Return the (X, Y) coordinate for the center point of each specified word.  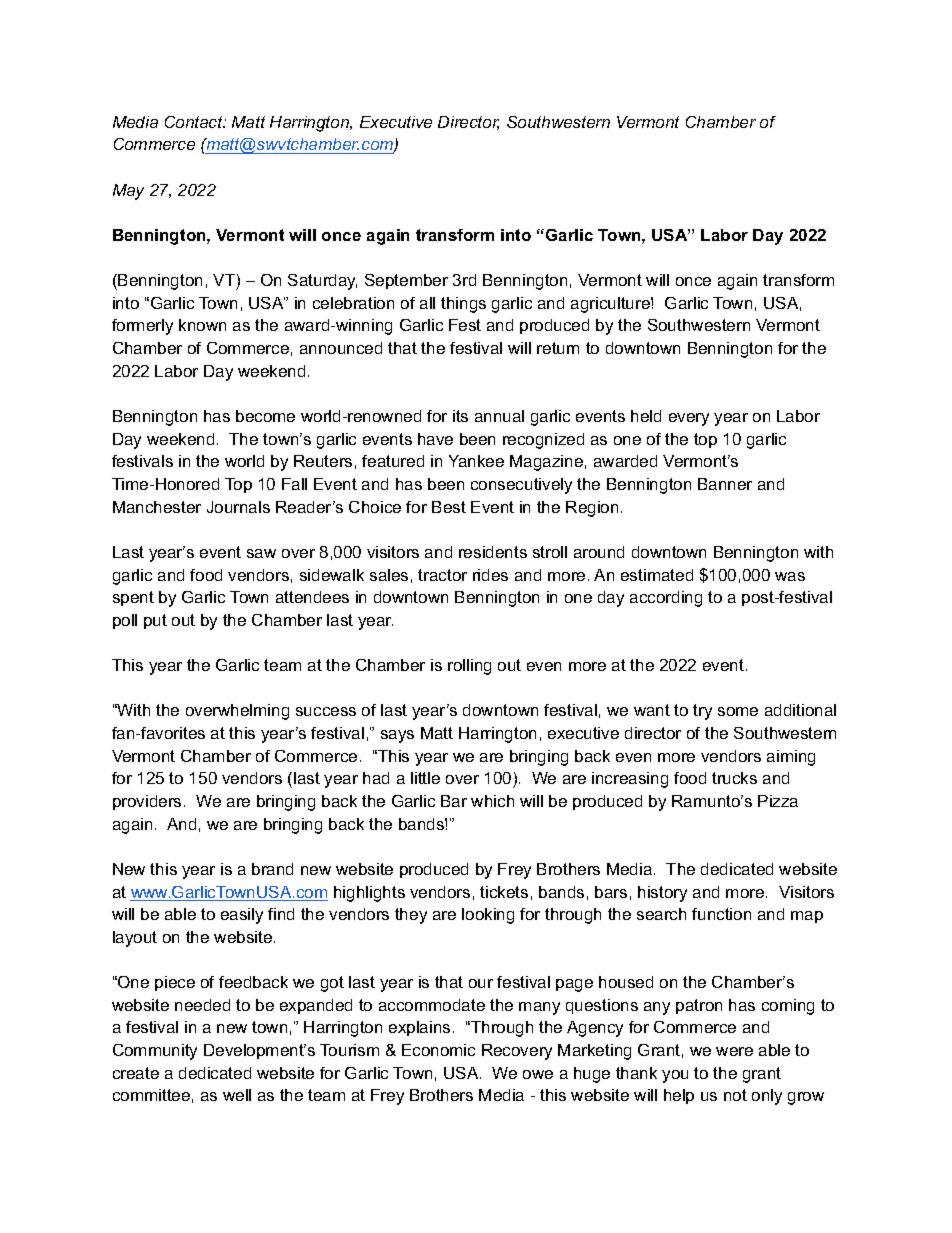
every (689, 419)
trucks (734, 778)
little (425, 778)
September (406, 281)
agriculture (611, 305)
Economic (438, 1050)
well (237, 1095)
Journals (238, 507)
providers (147, 802)
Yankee (476, 461)
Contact (195, 122)
